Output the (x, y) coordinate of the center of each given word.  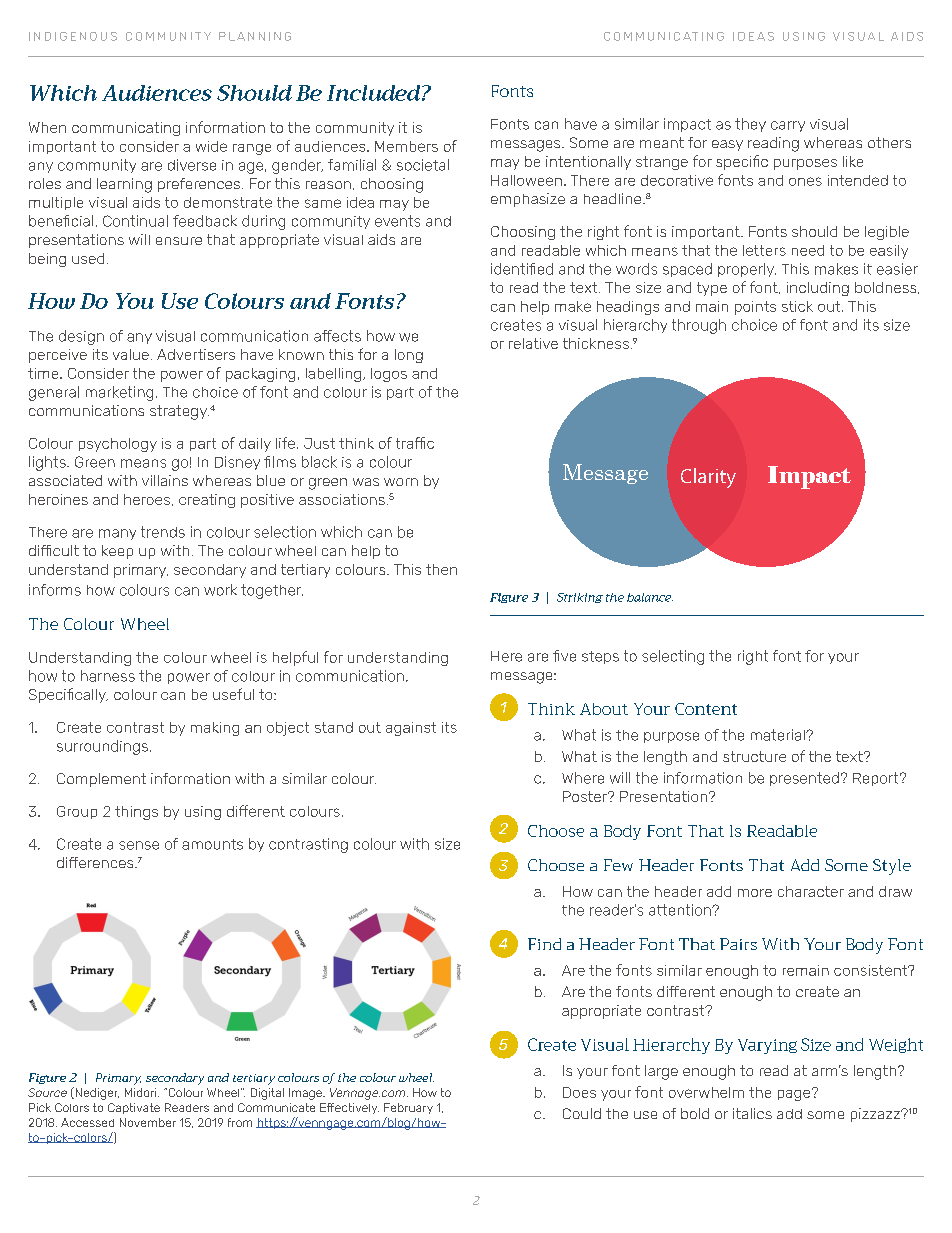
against (411, 729)
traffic (415, 443)
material (779, 735)
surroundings (102, 747)
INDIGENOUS (73, 36)
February (408, 1108)
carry (788, 126)
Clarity (708, 478)
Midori (142, 1092)
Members (406, 146)
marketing (119, 393)
